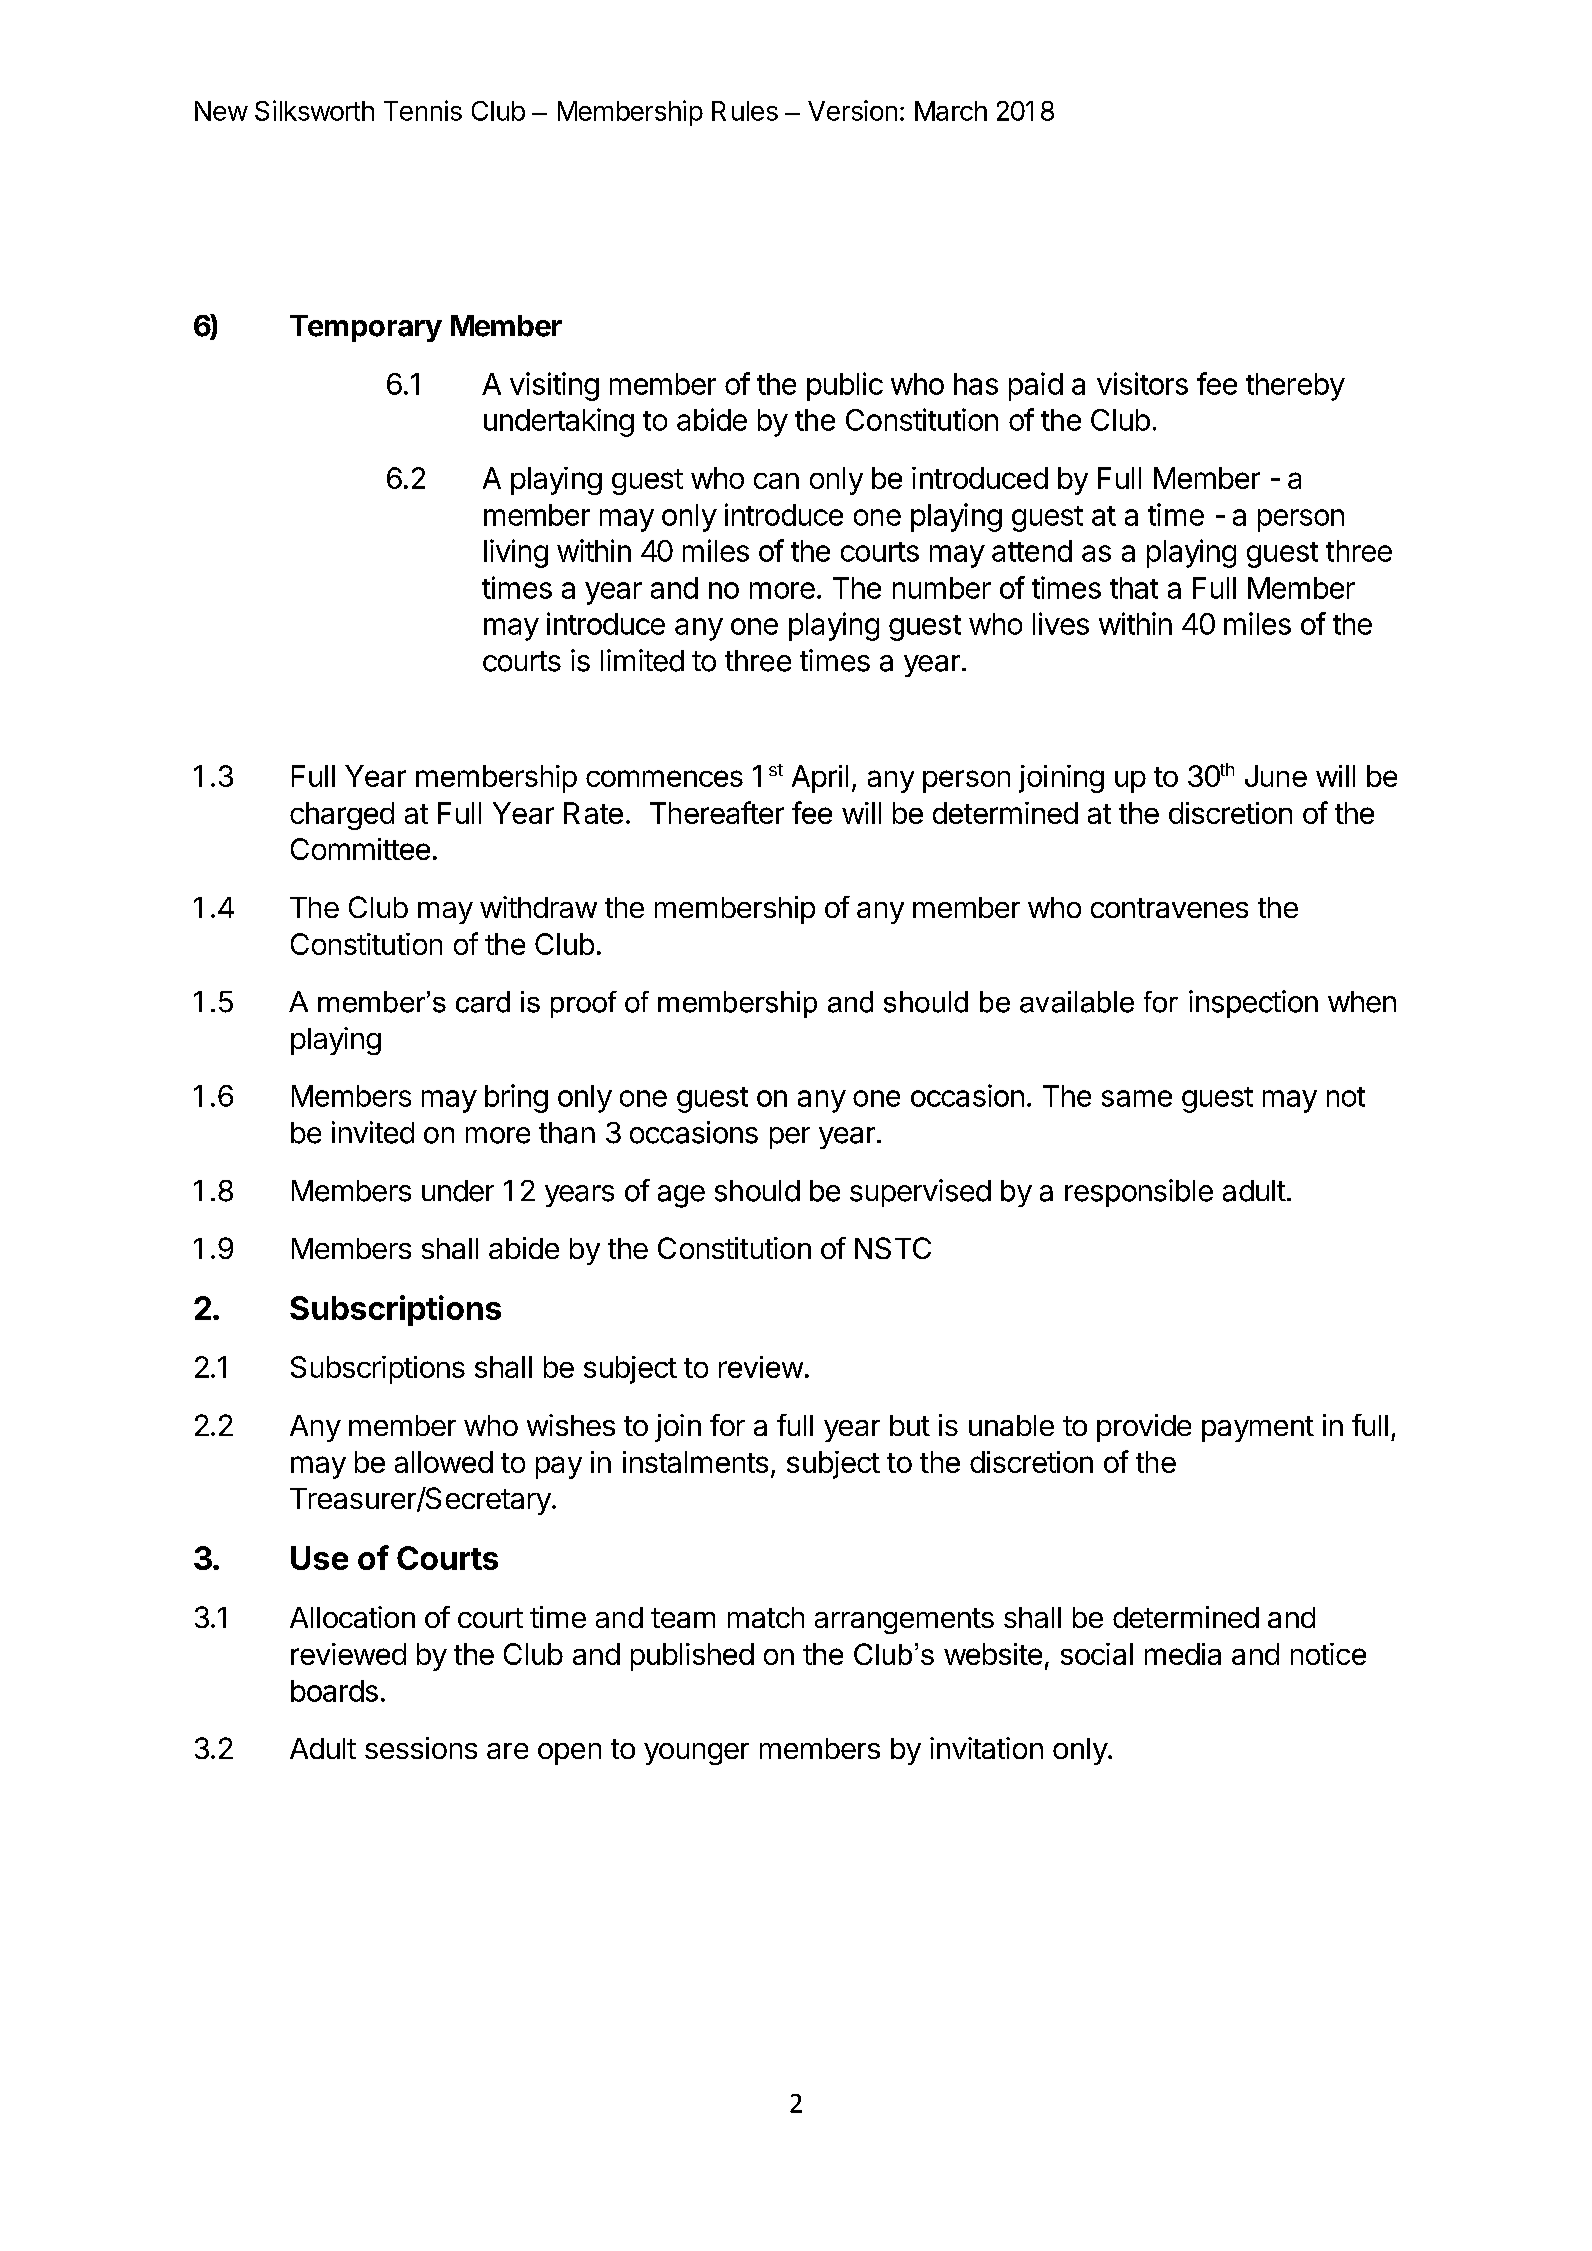 This image has width=1592, height=2251. What do you see at coordinates (696, 1754) in the image?
I see `younger` at bounding box center [696, 1754].
